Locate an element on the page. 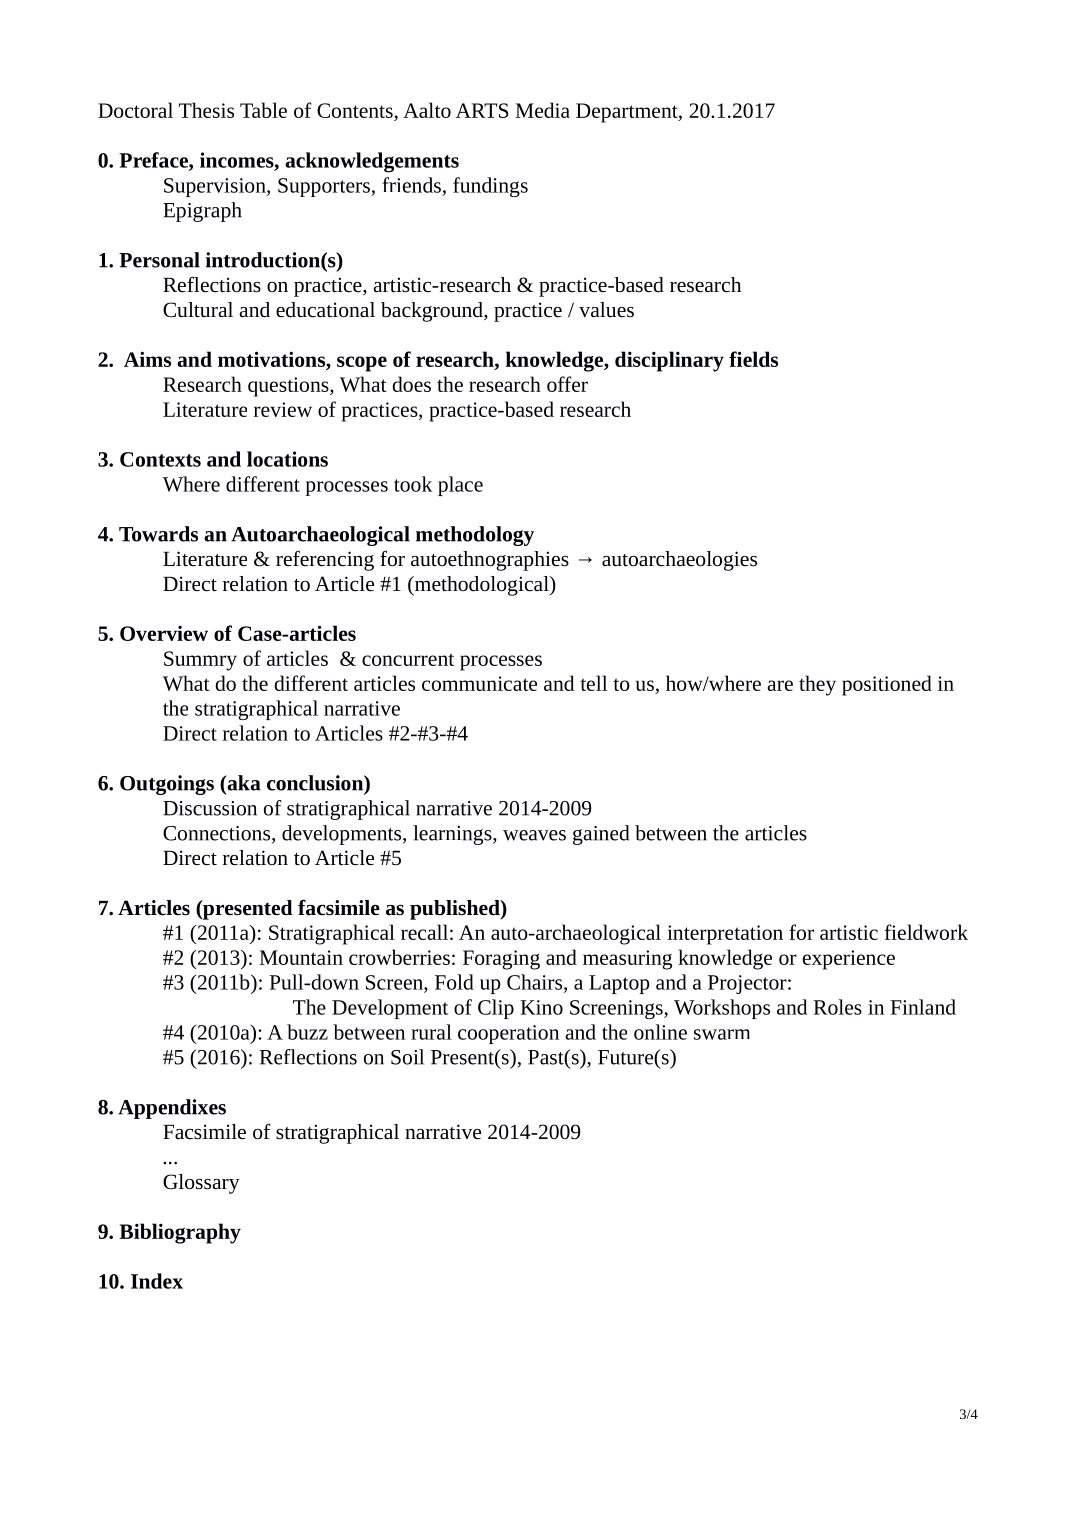  swarm is located at coordinates (722, 1034).
